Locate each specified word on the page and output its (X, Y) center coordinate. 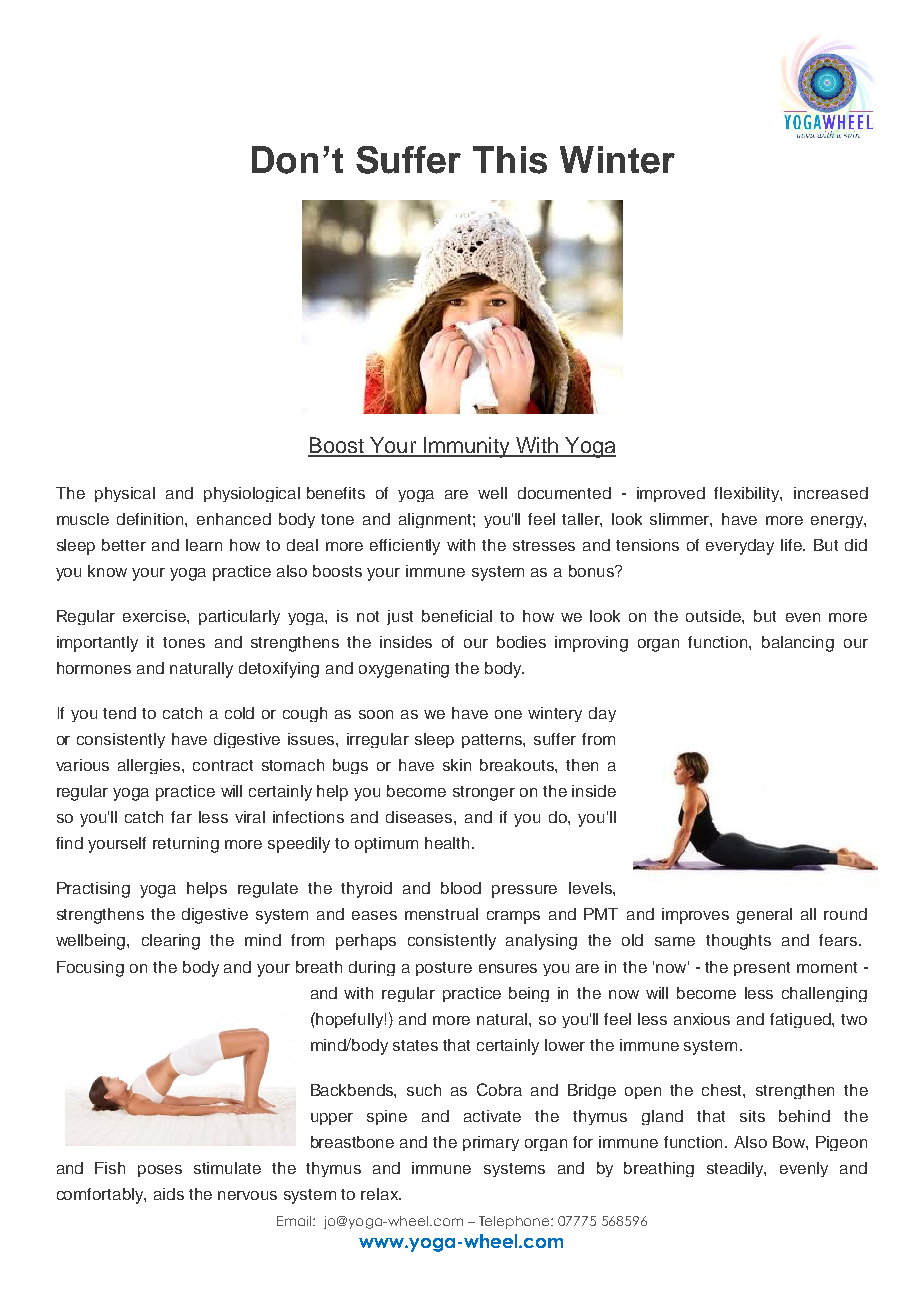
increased (831, 493)
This (510, 160)
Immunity (466, 447)
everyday (740, 547)
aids (169, 1194)
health (449, 843)
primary (491, 1143)
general (764, 916)
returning (186, 845)
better (124, 545)
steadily (736, 1169)
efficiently (405, 547)
